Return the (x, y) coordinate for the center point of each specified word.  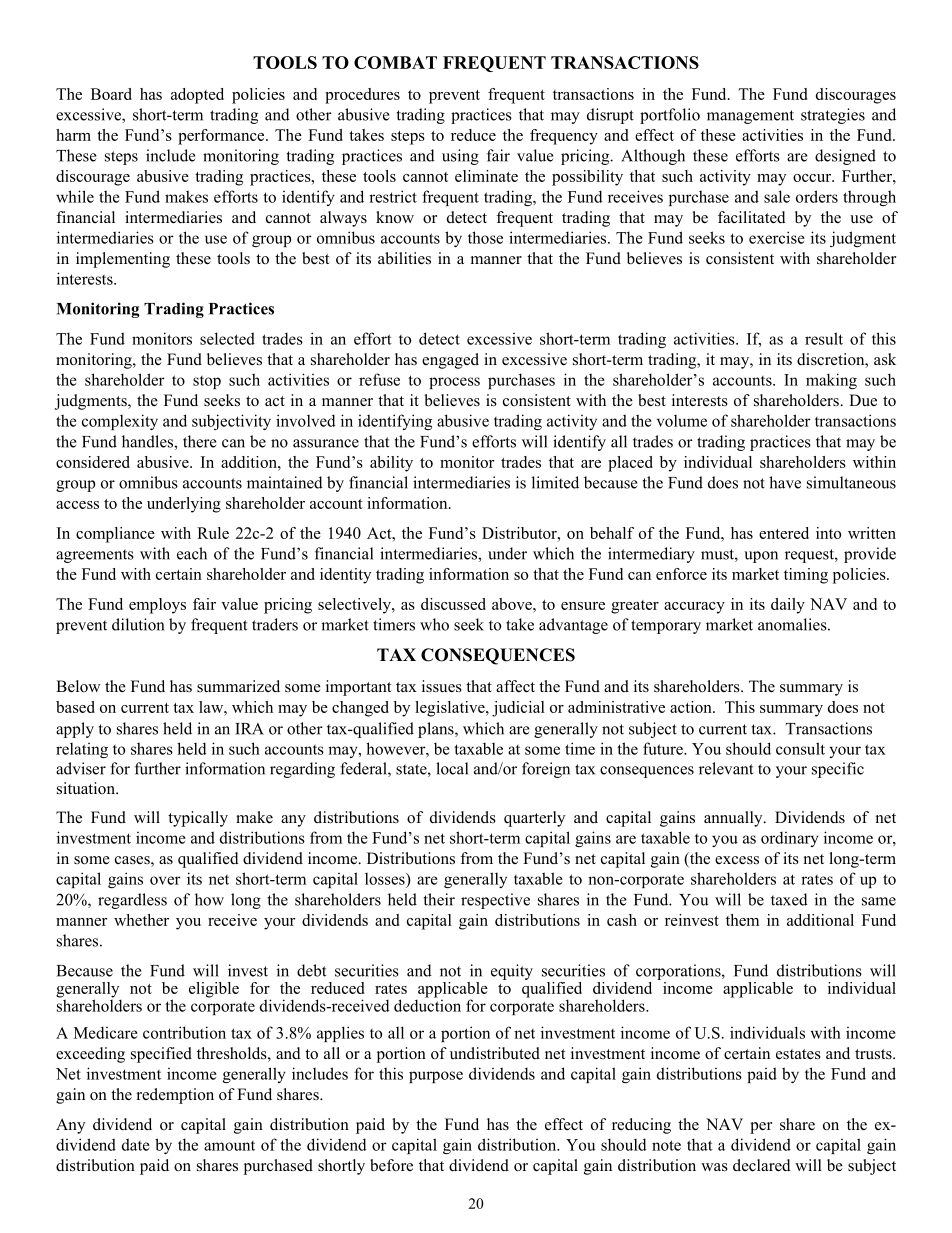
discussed (453, 604)
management (750, 117)
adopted (197, 96)
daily (788, 606)
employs (157, 606)
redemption (175, 1096)
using (460, 157)
